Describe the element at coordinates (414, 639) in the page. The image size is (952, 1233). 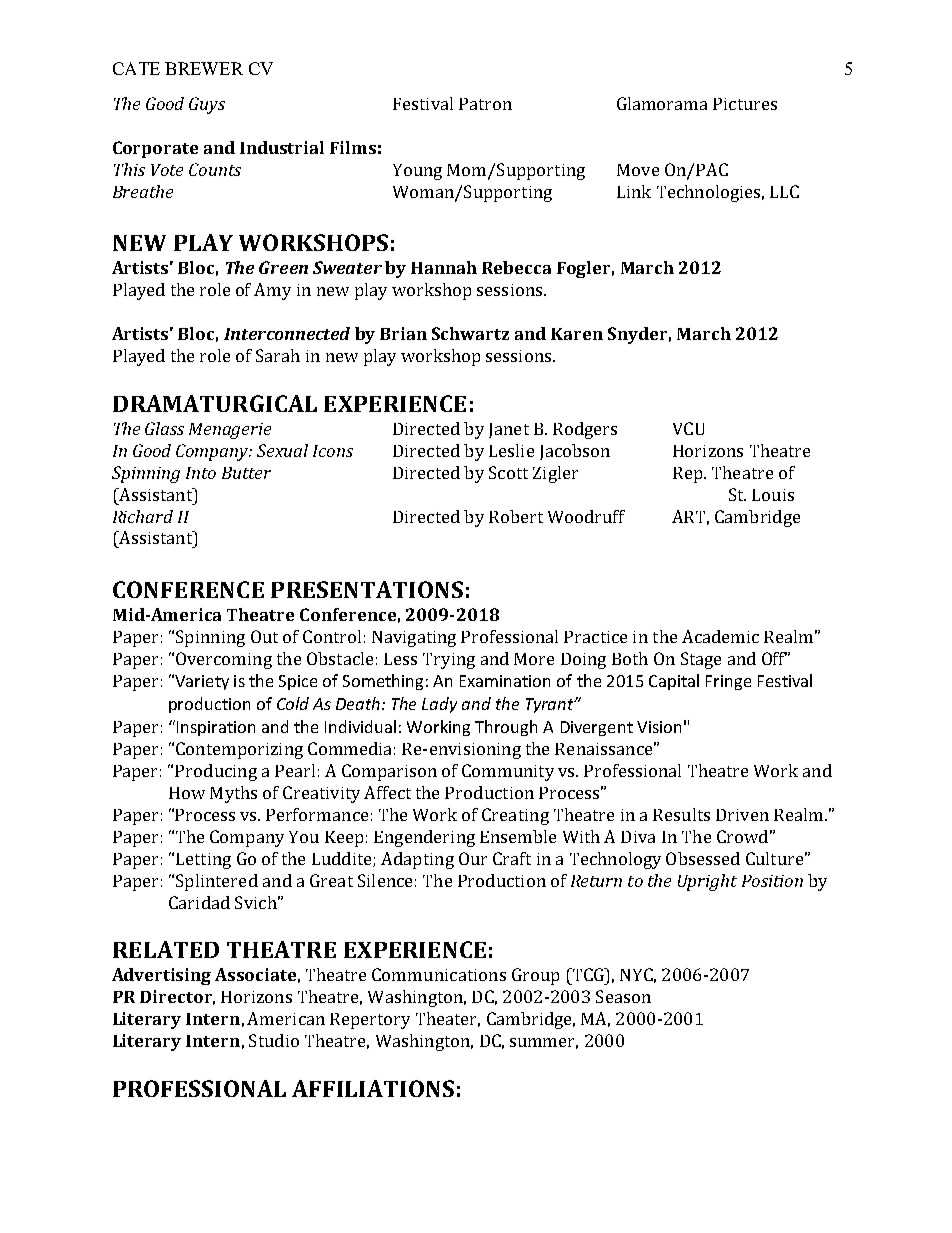
I see `Navigating` at that location.
